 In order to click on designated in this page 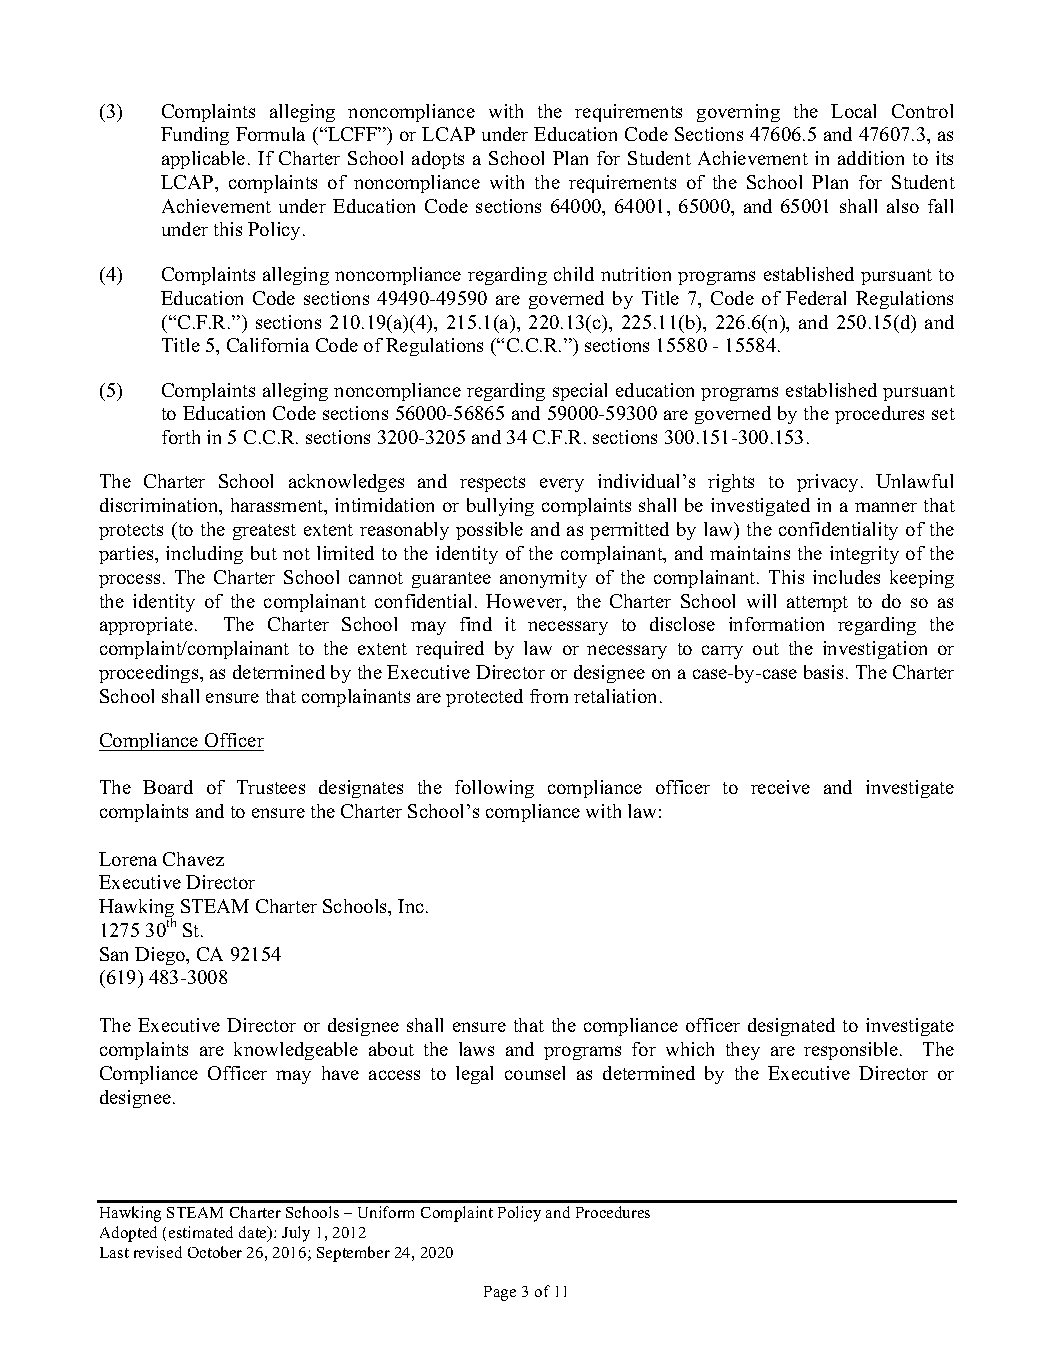, I will do `click(791, 1027)`.
